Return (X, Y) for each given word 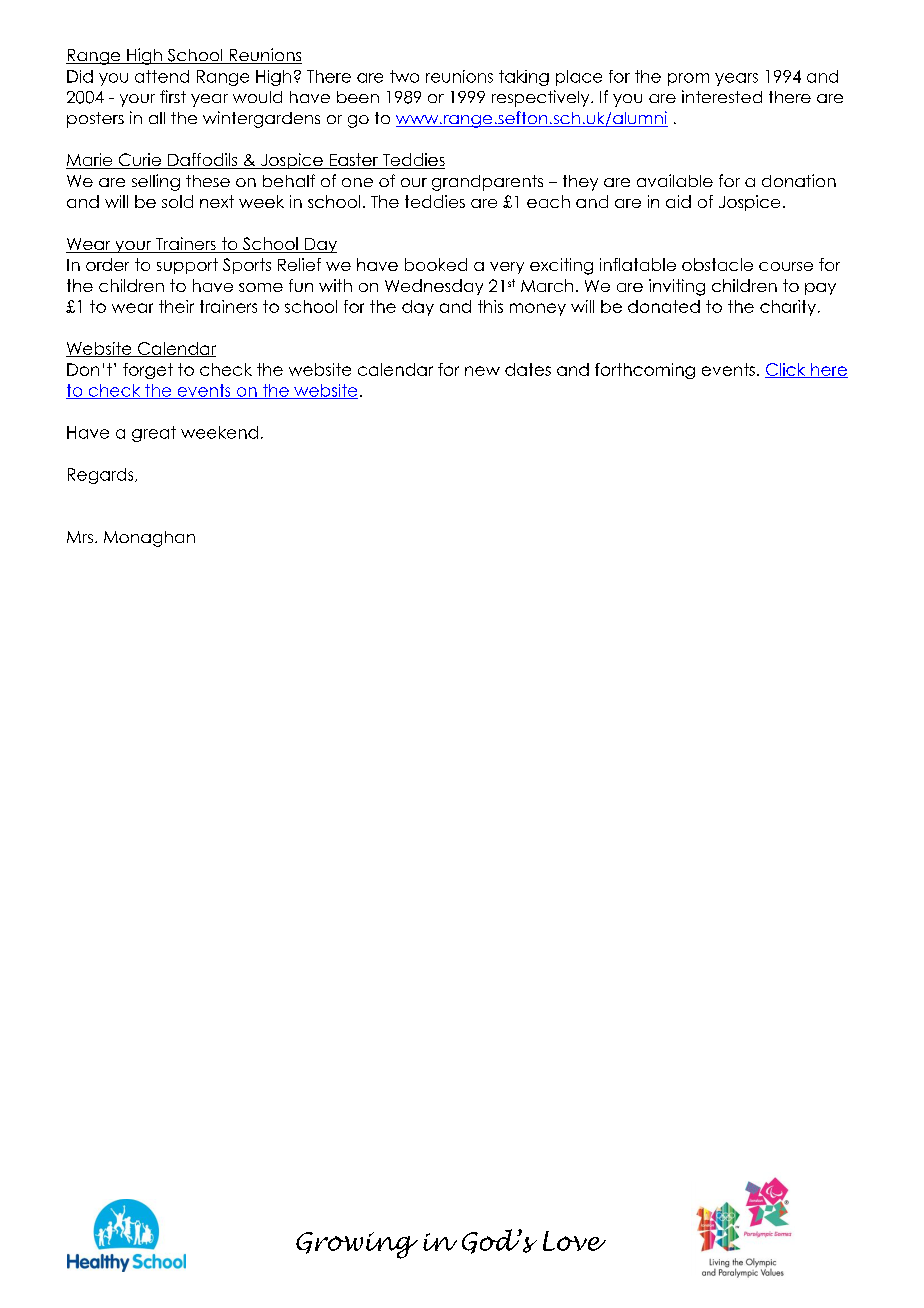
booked (436, 264)
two (404, 76)
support (187, 266)
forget (148, 371)
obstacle (717, 264)
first (173, 96)
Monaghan (149, 539)
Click (786, 370)
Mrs (80, 537)
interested (722, 96)
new (482, 371)
